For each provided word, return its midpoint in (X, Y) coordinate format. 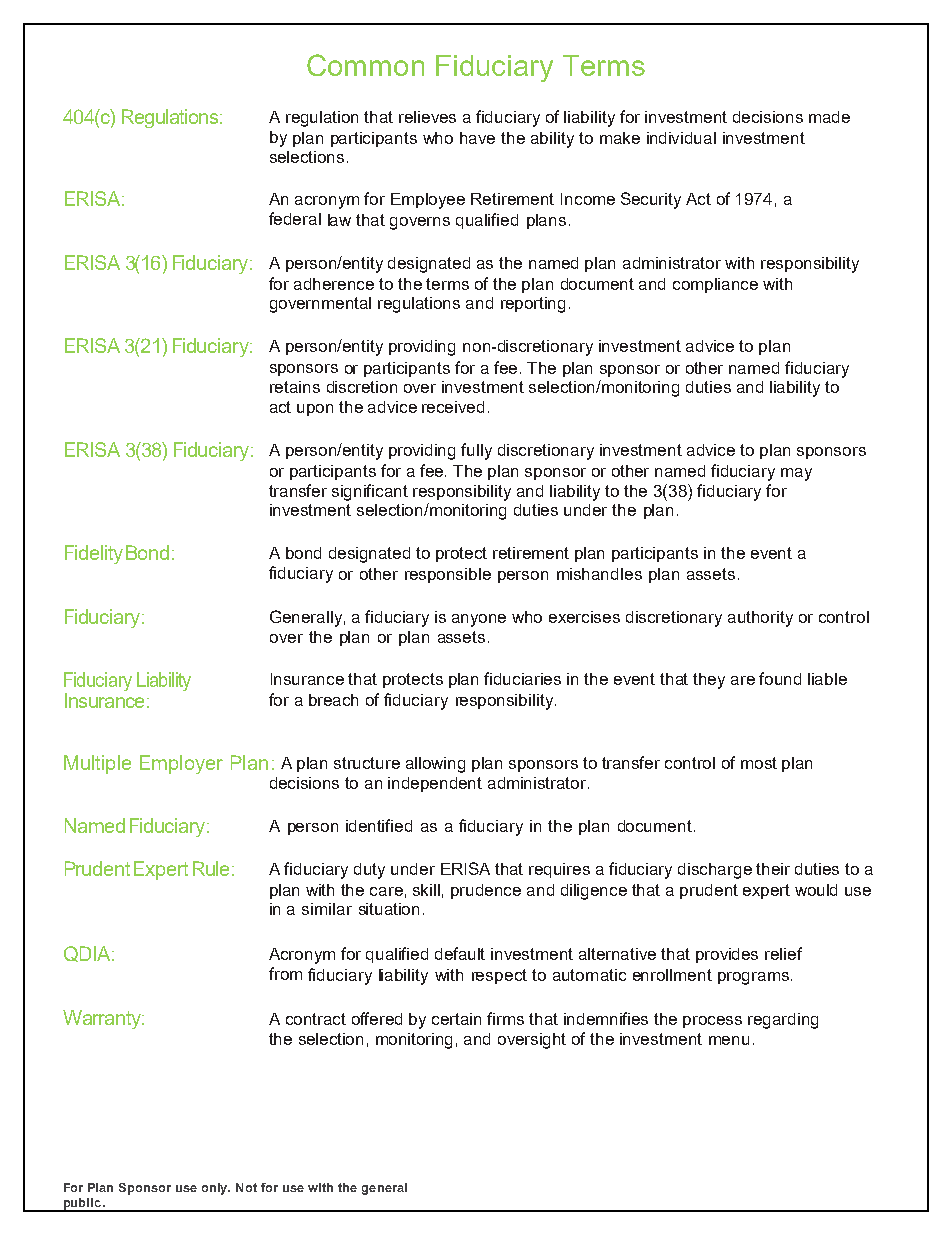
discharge (715, 871)
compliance (715, 285)
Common (365, 65)
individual (681, 138)
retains (295, 387)
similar (327, 909)
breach (333, 700)
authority (760, 619)
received (453, 407)
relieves (427, 117)
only (216, 1189)
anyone (479, 620)
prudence (486, 891)
